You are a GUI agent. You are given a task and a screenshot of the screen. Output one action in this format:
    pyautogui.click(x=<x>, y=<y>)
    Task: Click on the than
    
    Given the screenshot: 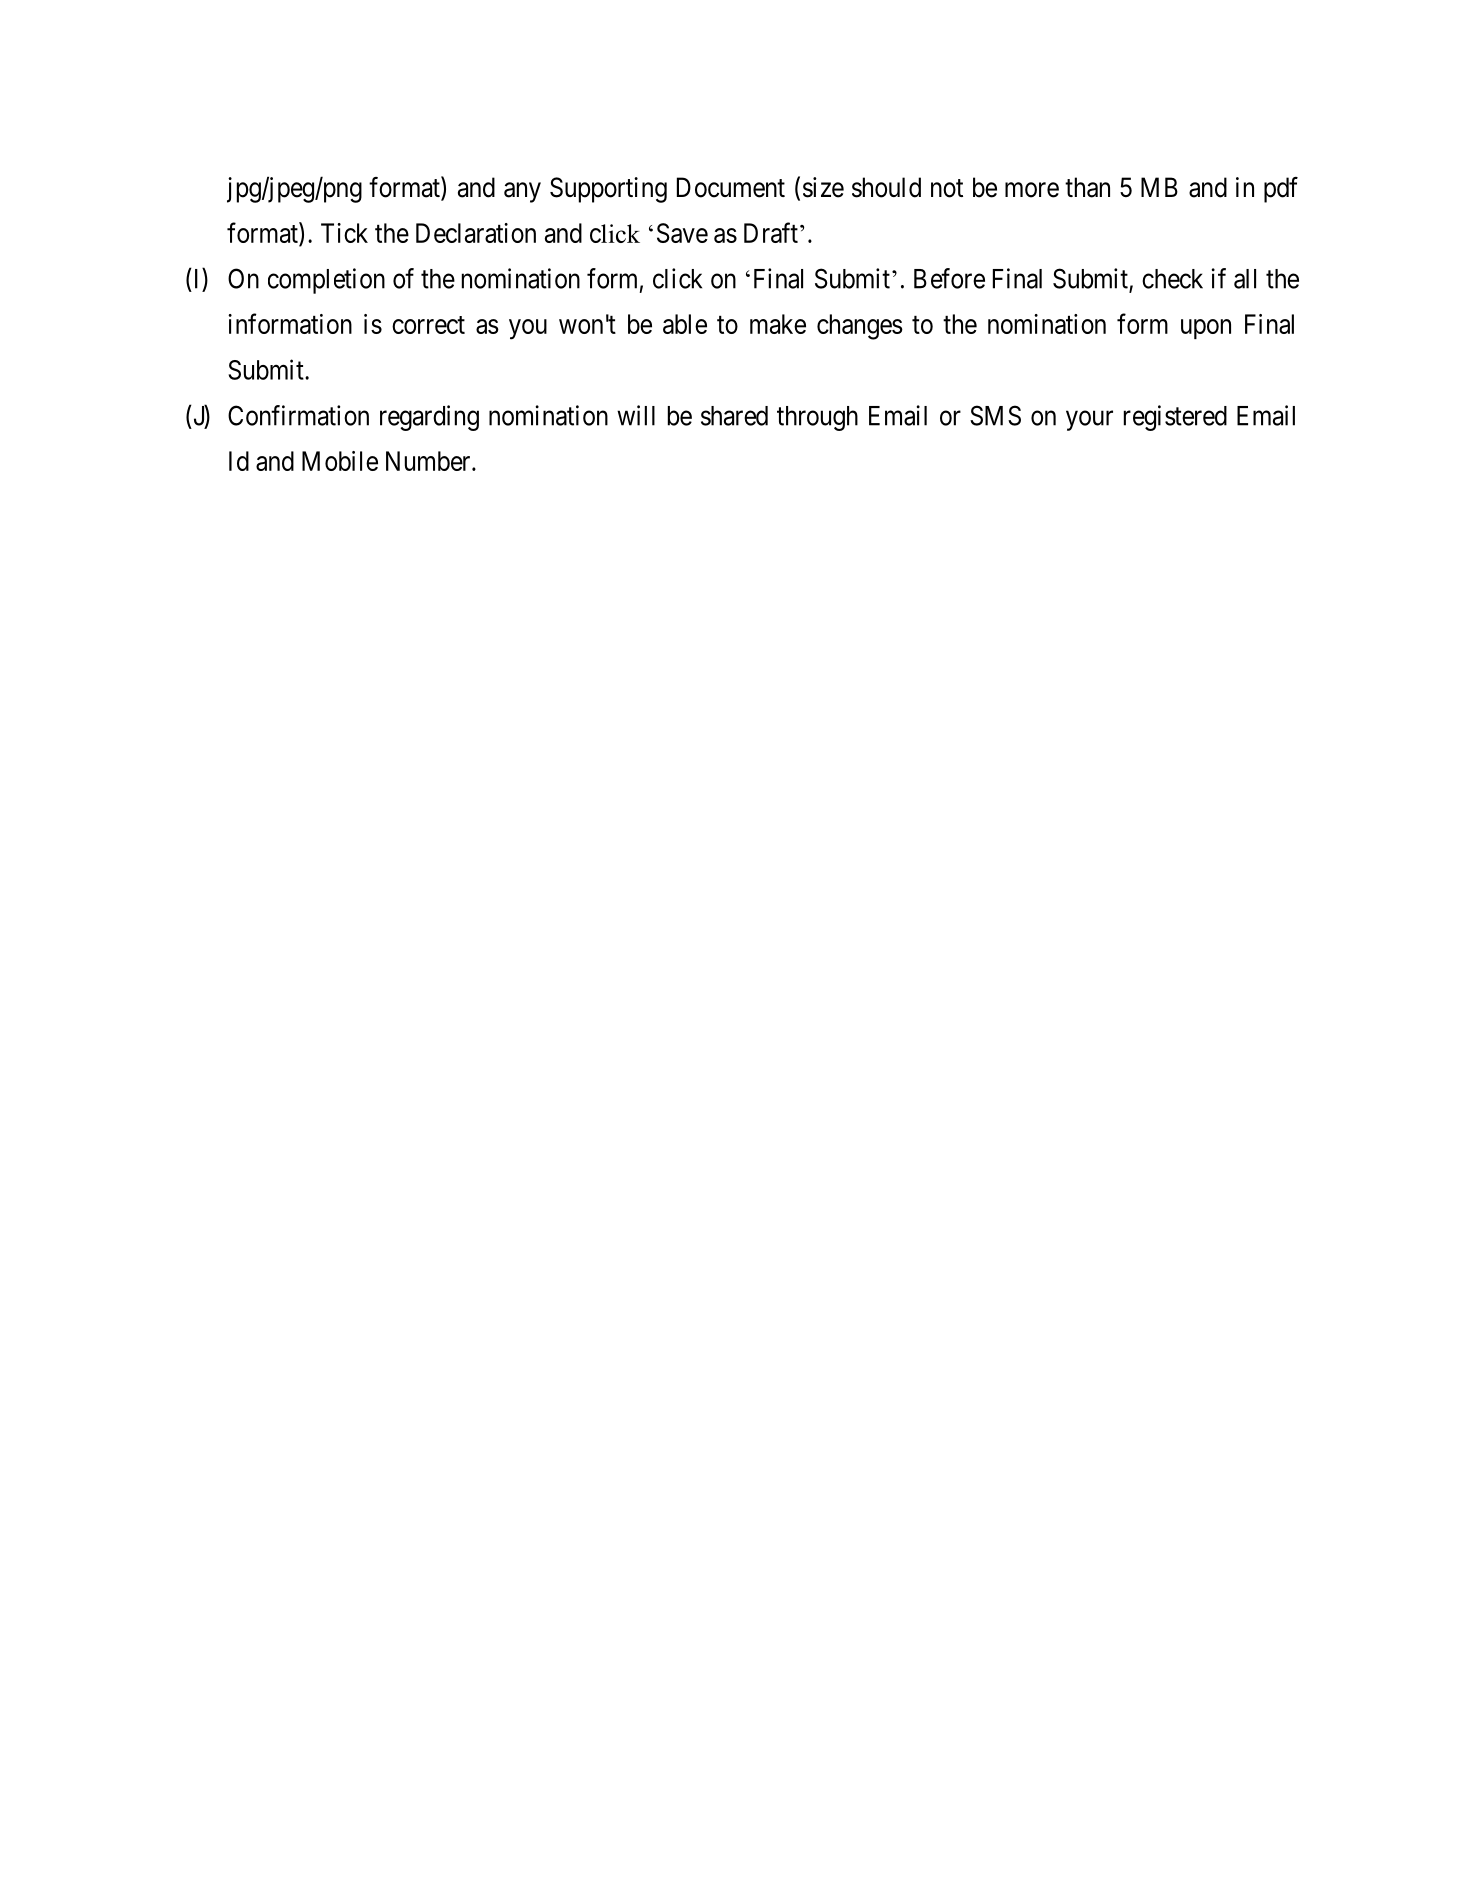 What is the action you would take?
    pyautogui.click(x=1087, y=187)
